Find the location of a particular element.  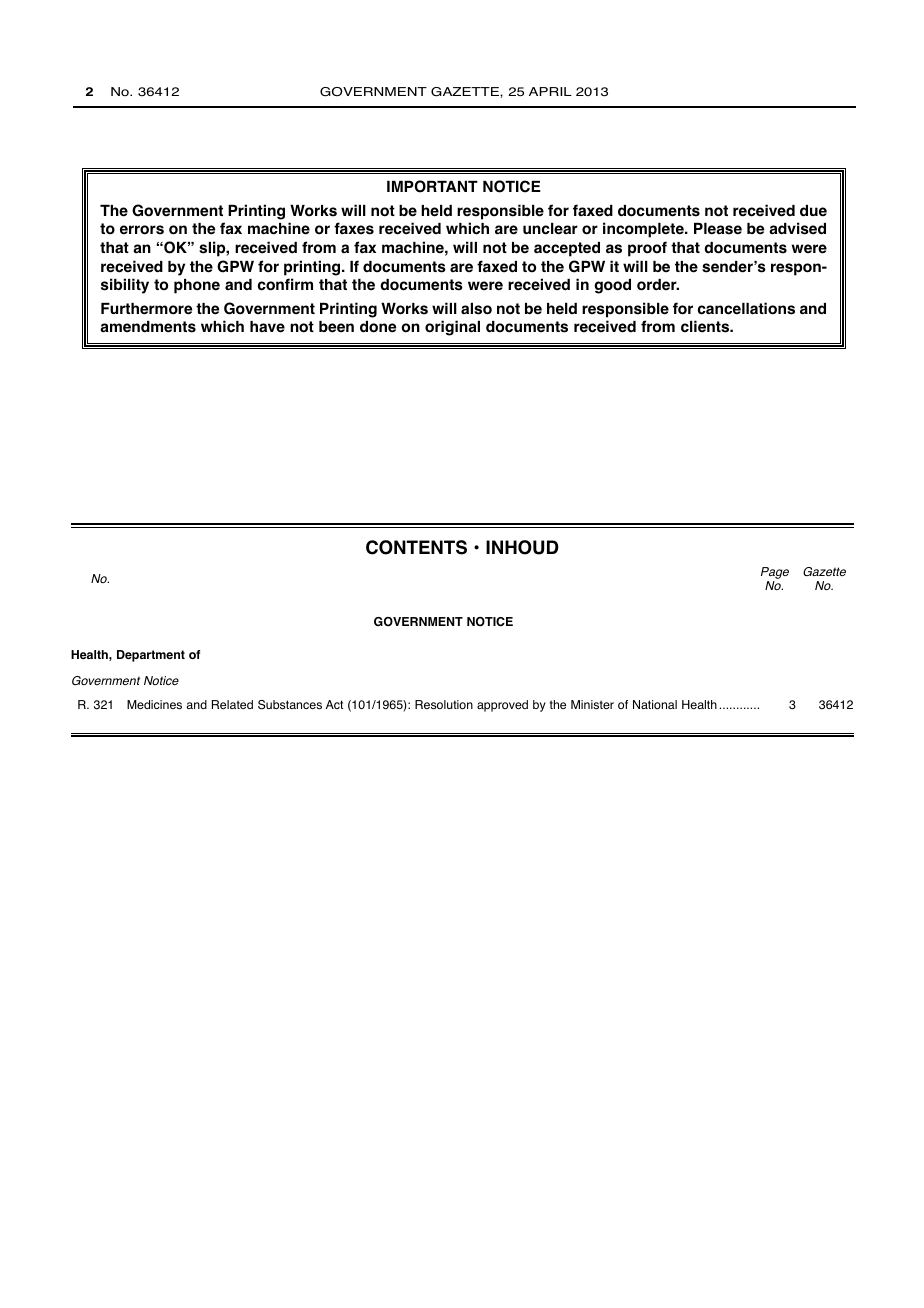

accepted is located at coordinates (567, 249).
